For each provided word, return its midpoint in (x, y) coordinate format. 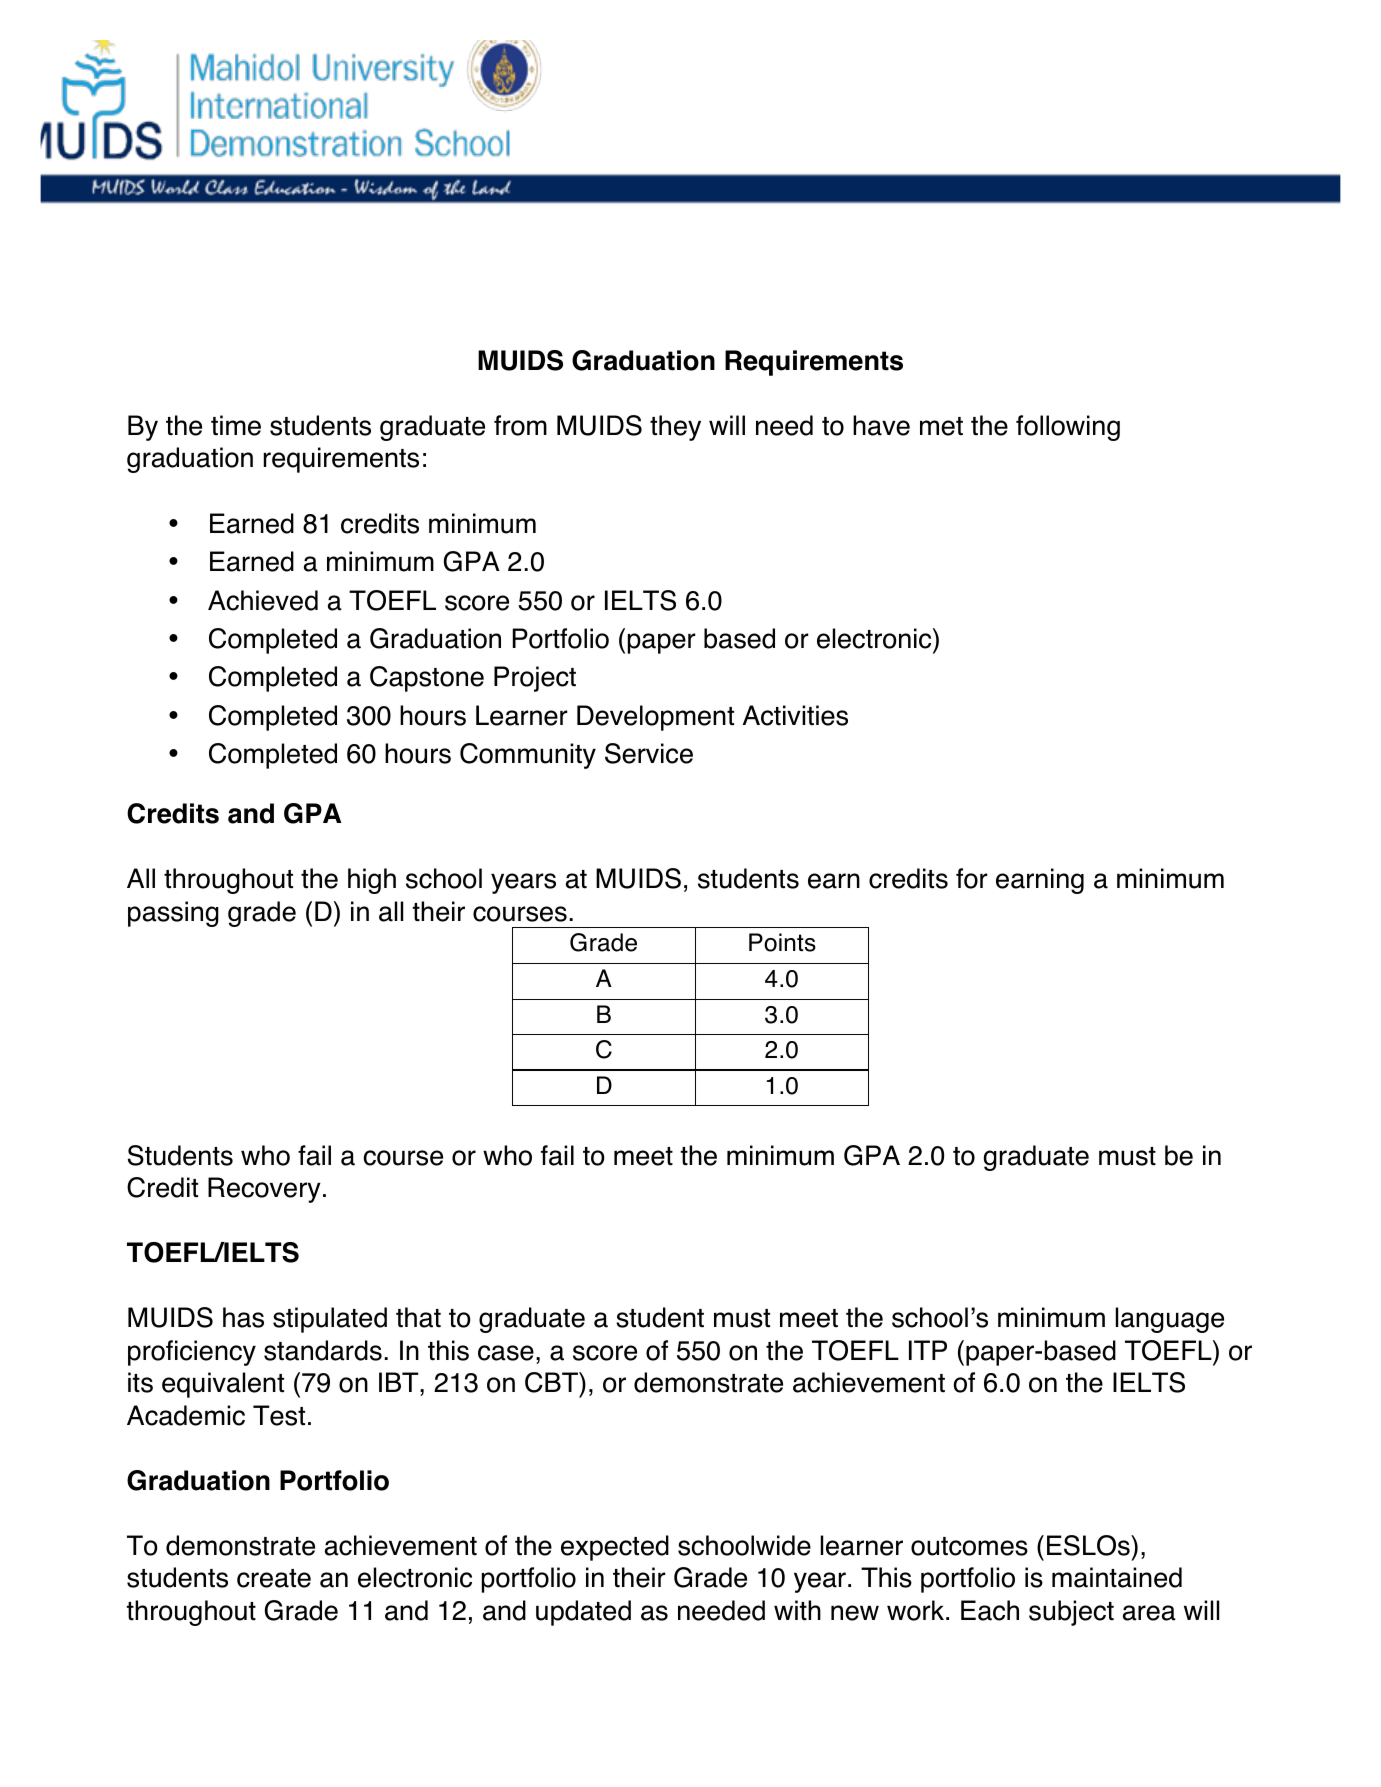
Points (782, 942)
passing (173, 914)
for (972, 878)
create (274, 1578)
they (675, 428)
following (1068, 428)
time (236, 425)
